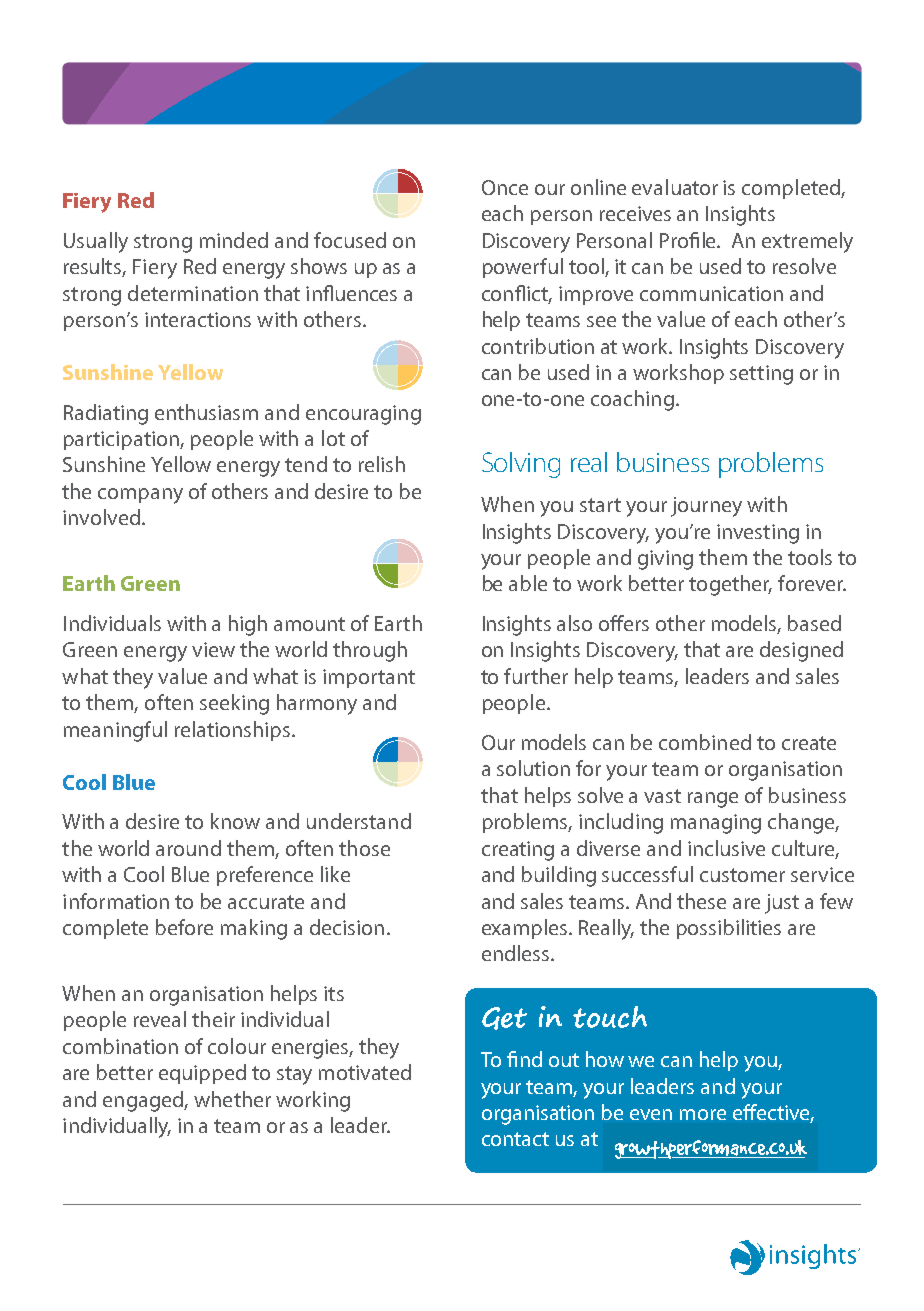 This page has width=924, height=1311. What do you see at coordinates (758, 534) in the page?
I see `investing` at bounding box center [758, 534].
